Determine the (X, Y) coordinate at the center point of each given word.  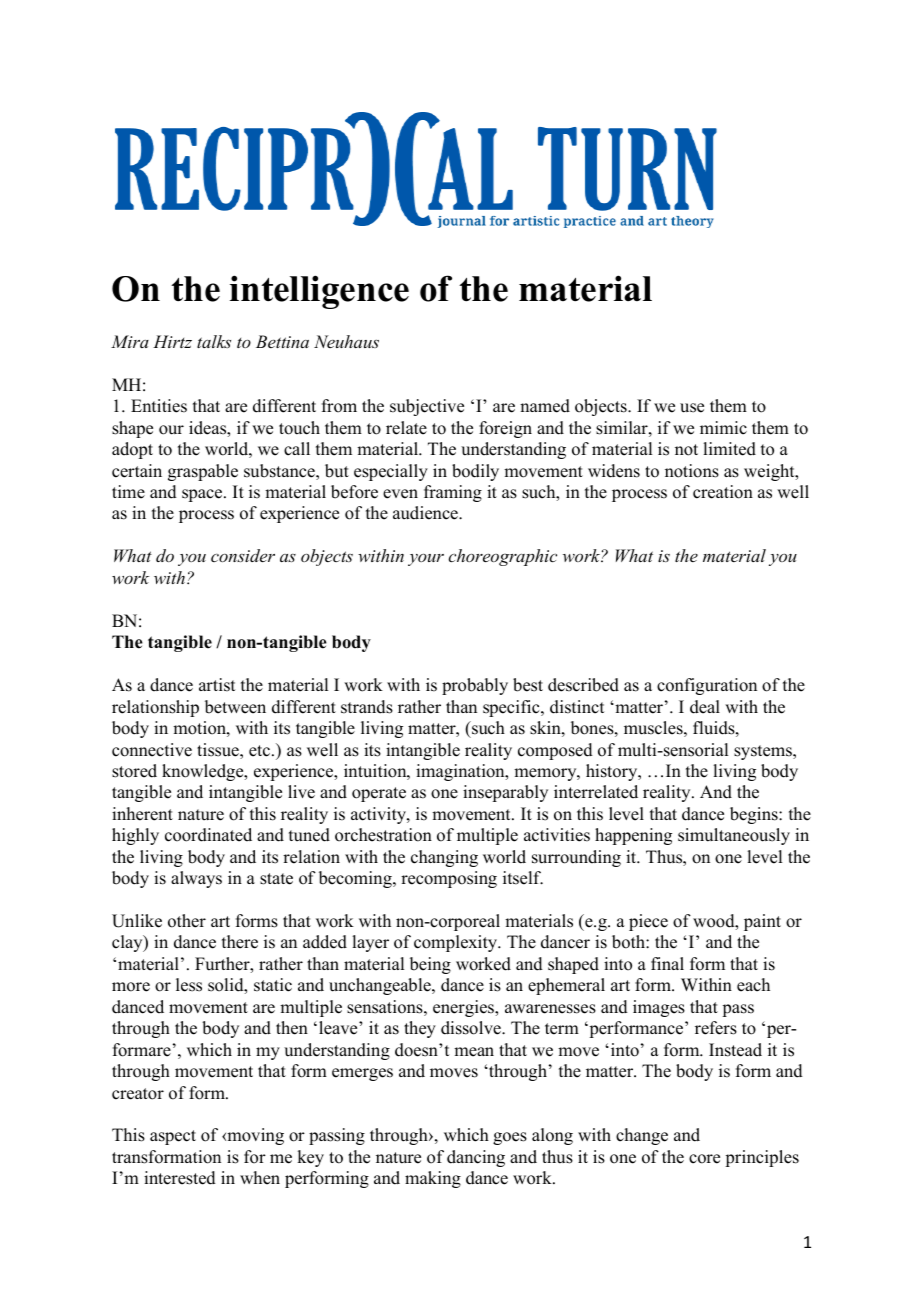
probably (475, 686)
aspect (173, 1137)
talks (214, 341)
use (692, 408)
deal (705, 707)
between (235, 707)
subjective (427, 407)
